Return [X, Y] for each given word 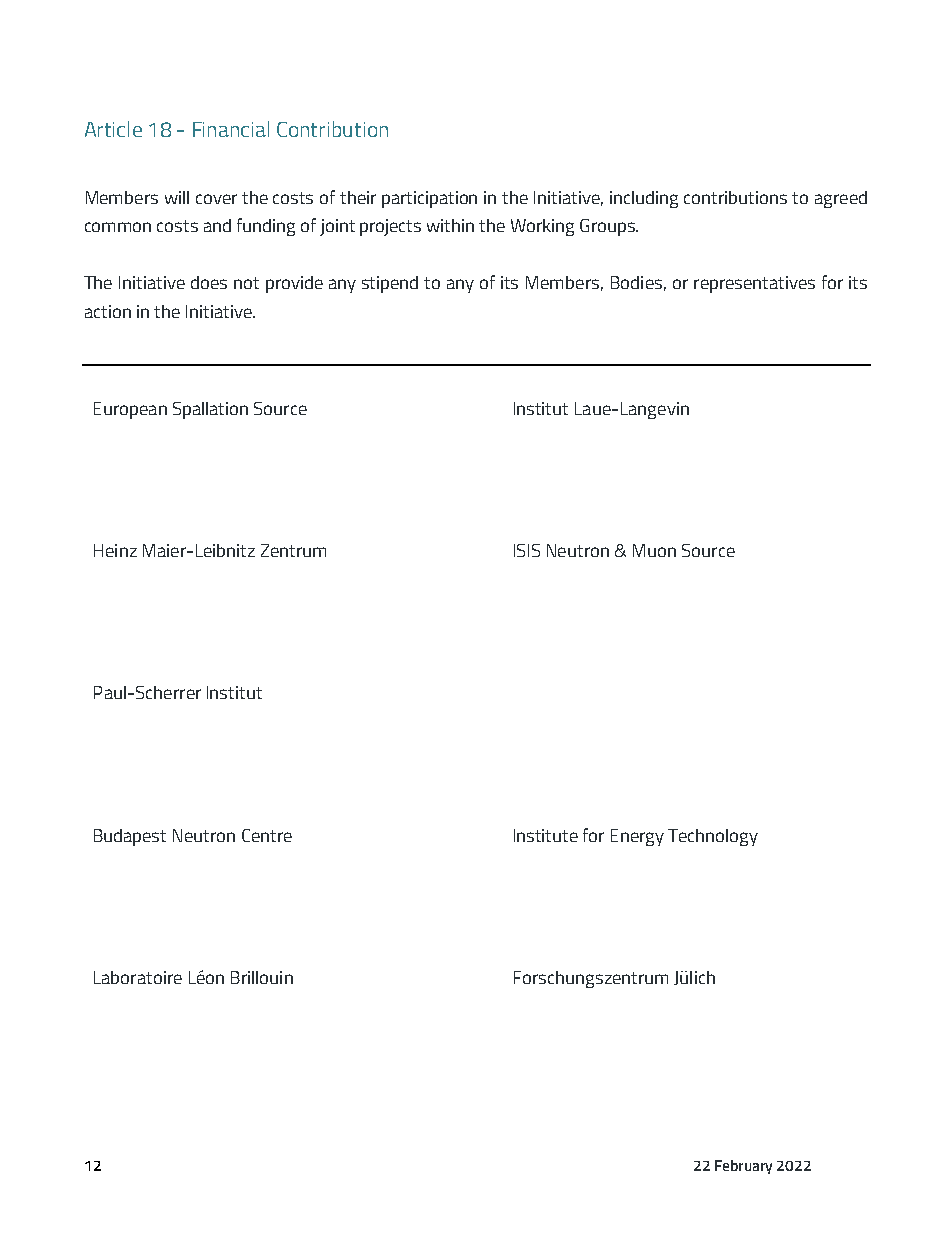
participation [429, 199]
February [743, 1167]
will [177, 197]
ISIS [527, 550]
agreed [841, 199]
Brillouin [262, 977]
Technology [713, 837]
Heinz [115, 550]
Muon [654, 550]
